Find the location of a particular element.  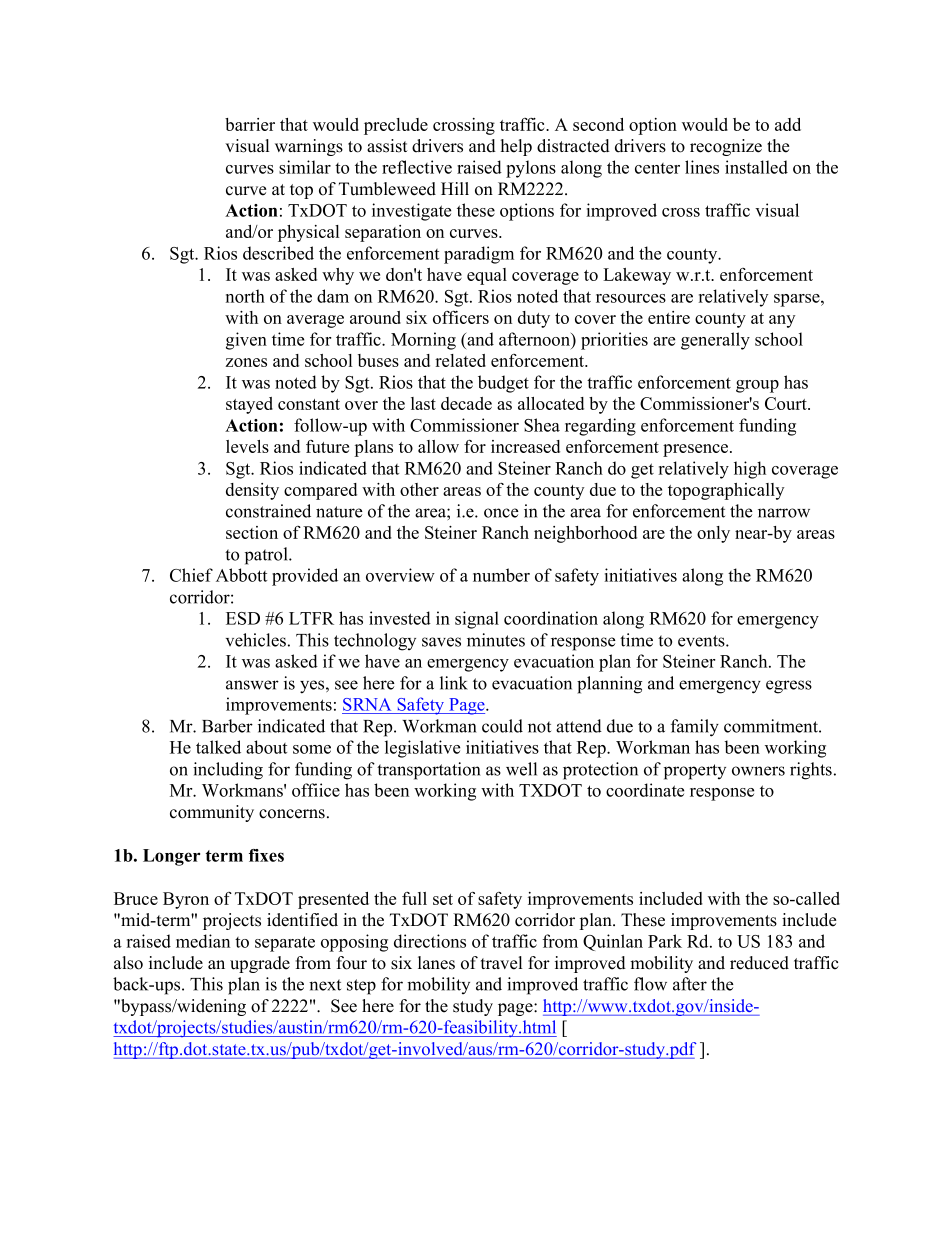

related is located at coordinates (460, 360).
